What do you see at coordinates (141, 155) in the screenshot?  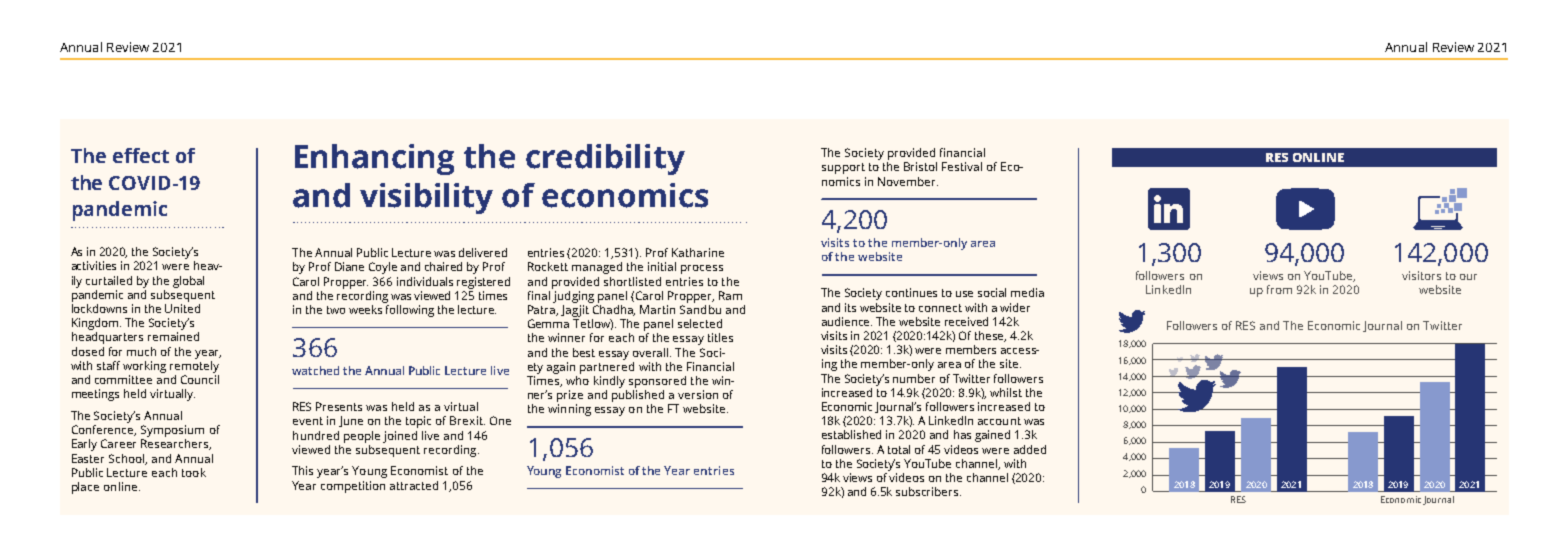 I see `effect` at bounding box center [141, 155].
